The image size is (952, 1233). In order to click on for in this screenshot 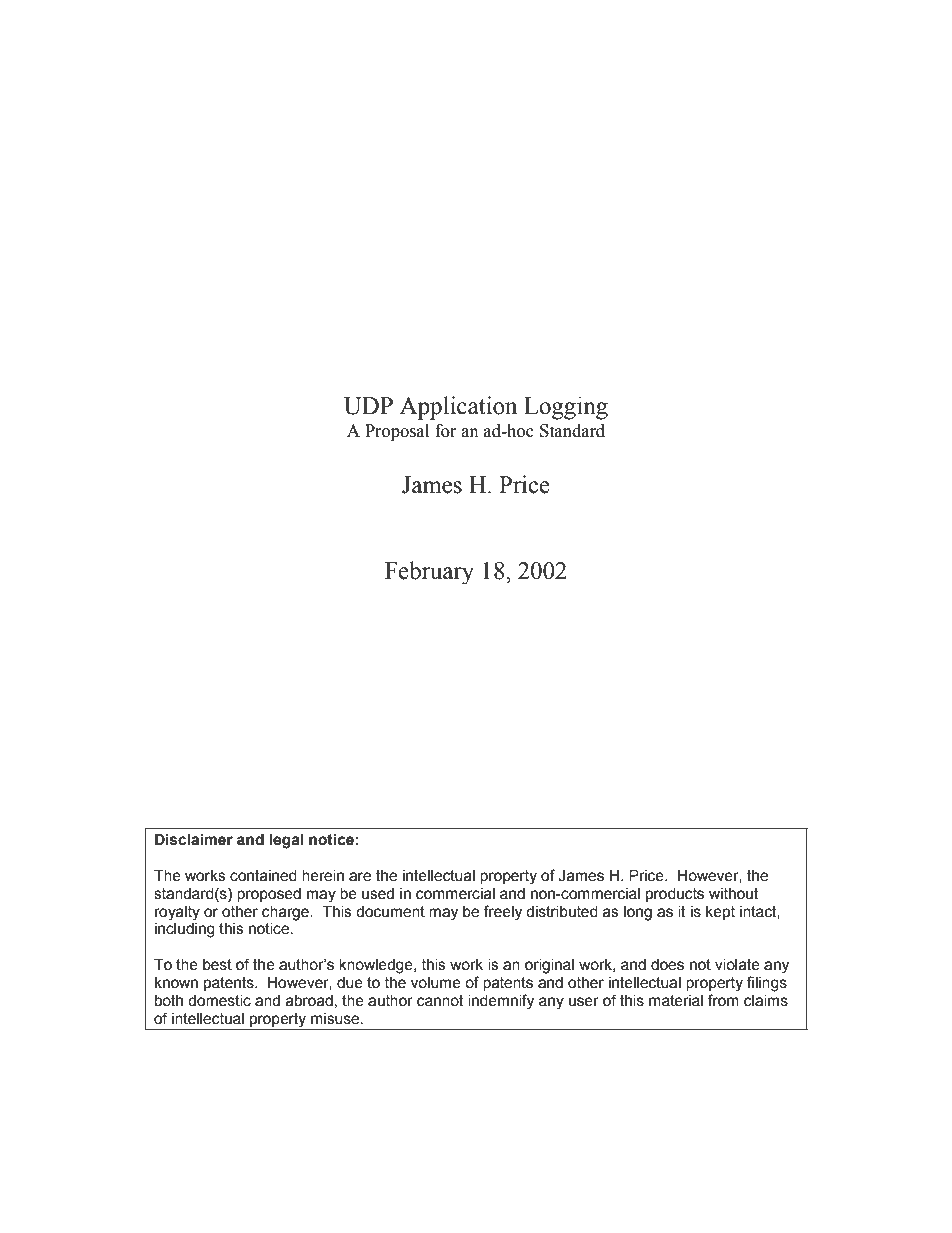, I will do `click(446, 431)`.
